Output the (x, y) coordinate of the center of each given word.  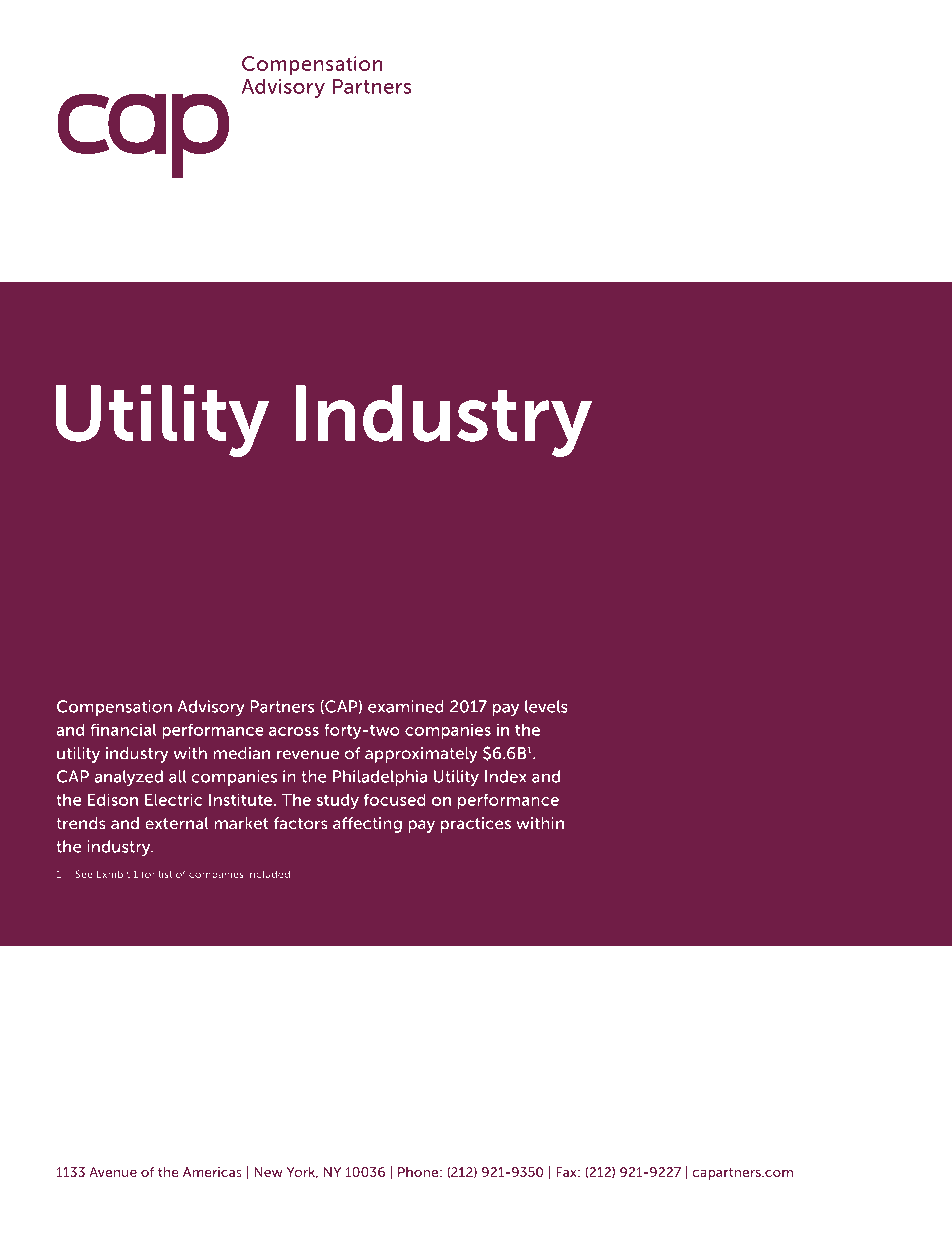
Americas (212, 1172)
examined (406, 706)
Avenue (113, 1172)
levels (546, 706)
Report (215, 352)
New (268, 1172)
